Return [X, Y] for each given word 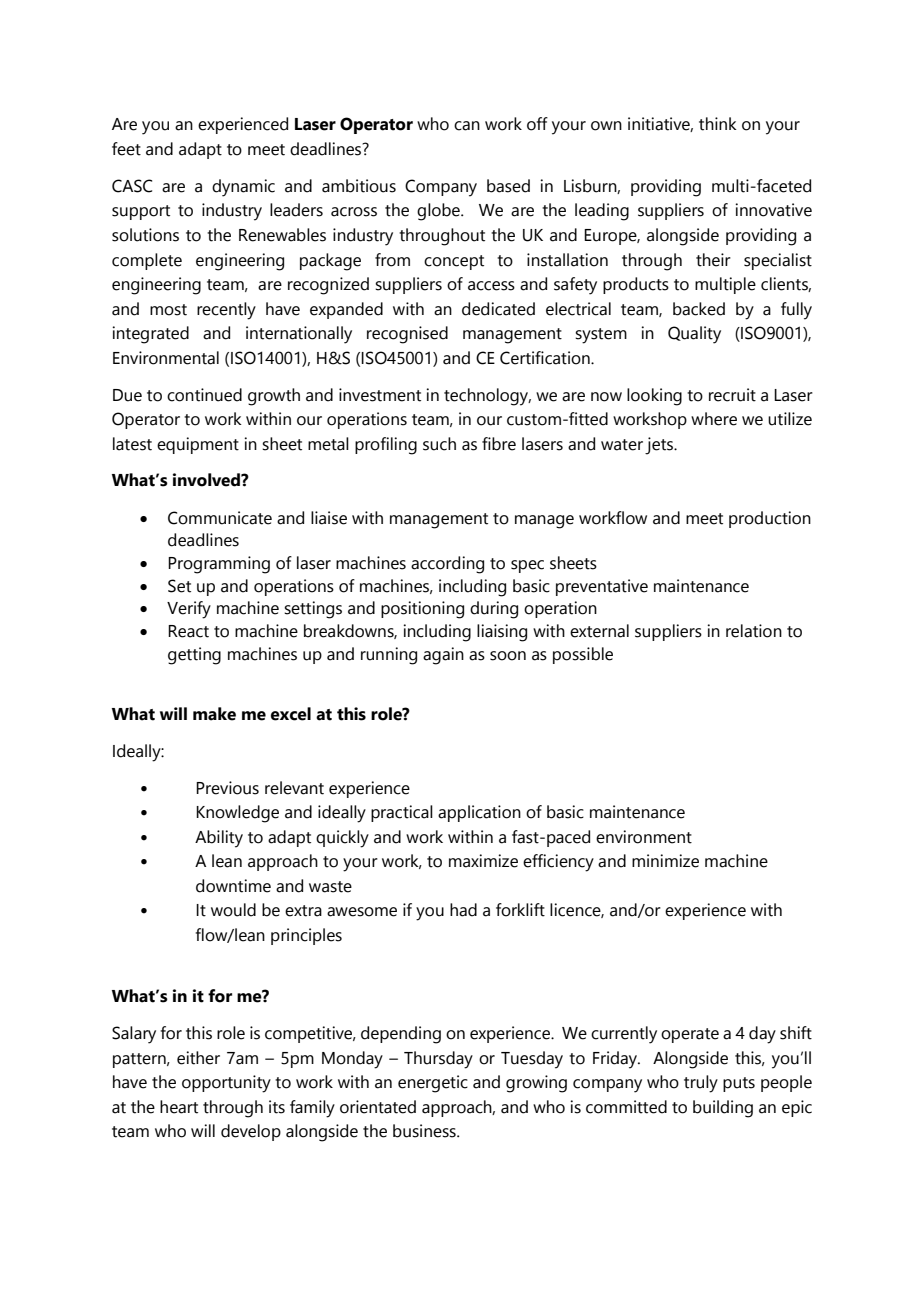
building [723, 1109]
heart [179, 1107]
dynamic [243, 188]
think [718, 124]
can [467, 126]
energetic [433, 1084]
